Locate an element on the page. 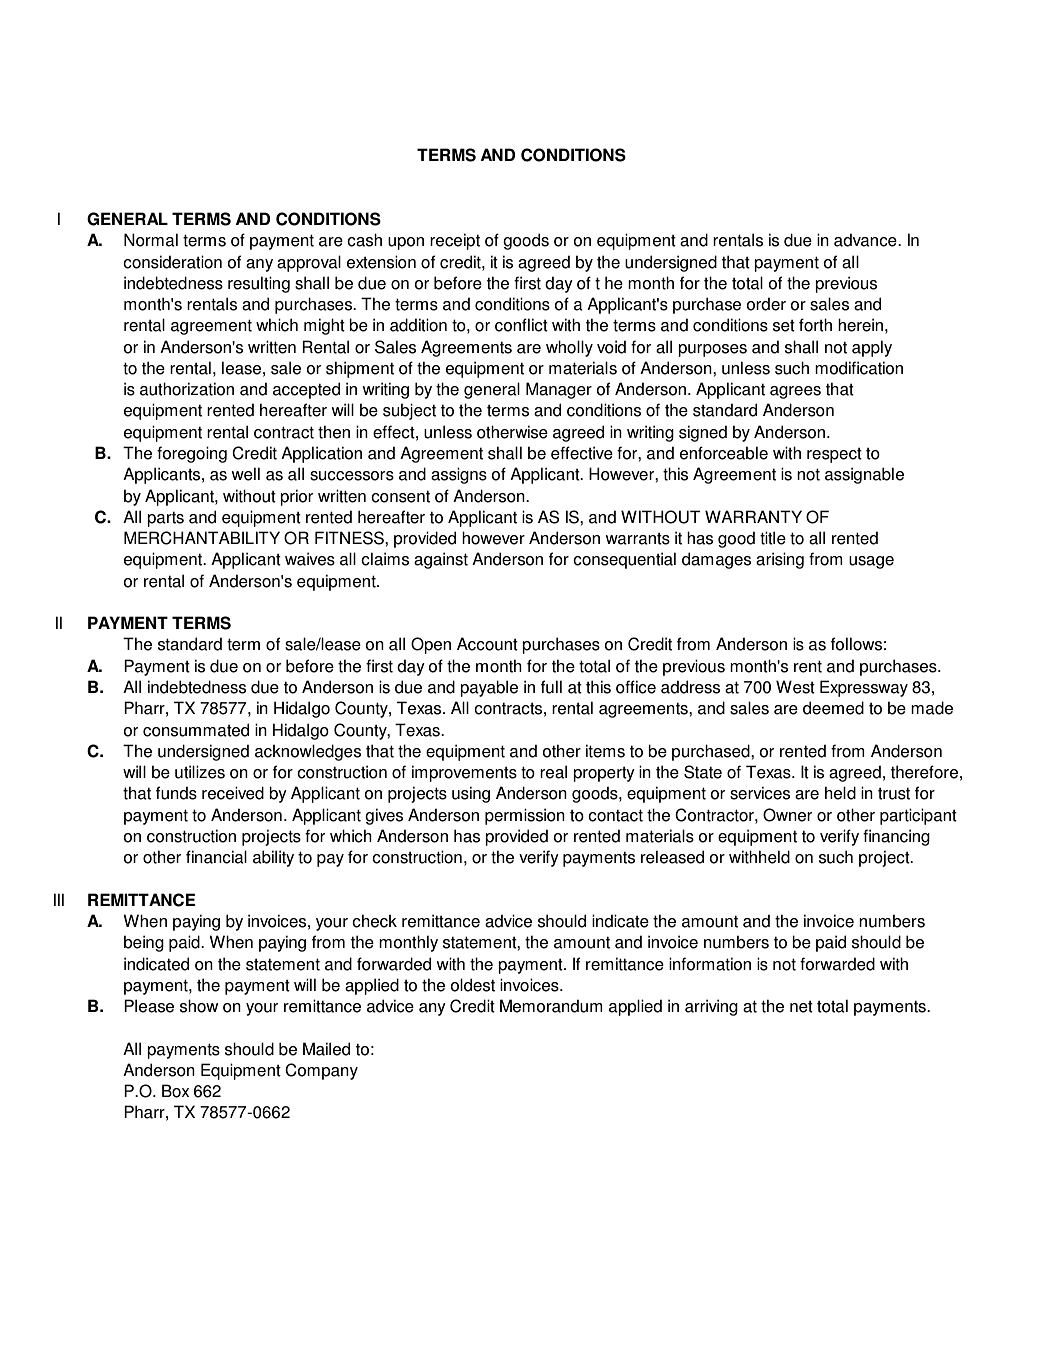 The height and width of the image is (1350, 1043). consideration is located at coordinates (172, 262).
